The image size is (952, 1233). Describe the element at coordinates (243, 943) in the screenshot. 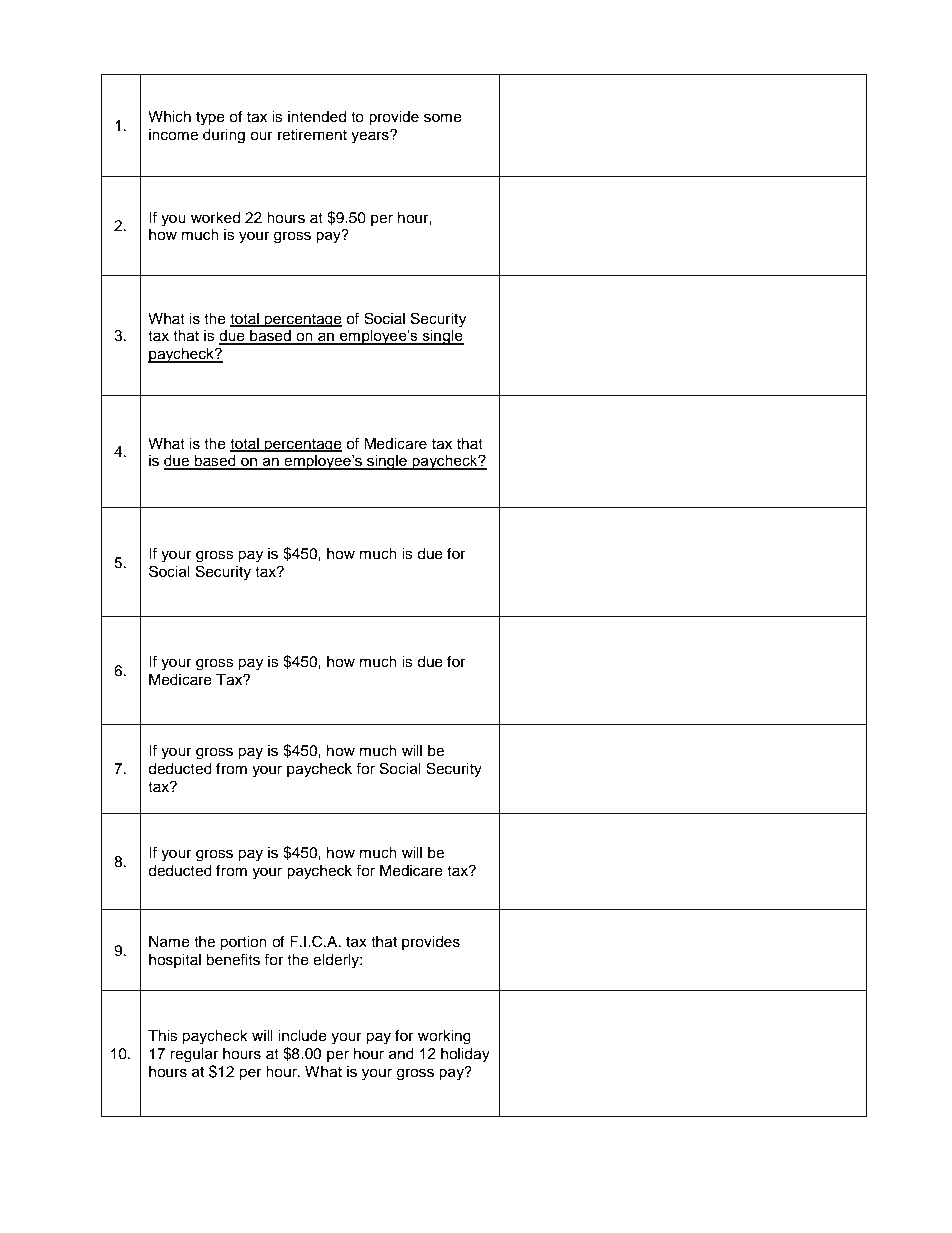

I see `portion` at that location.
